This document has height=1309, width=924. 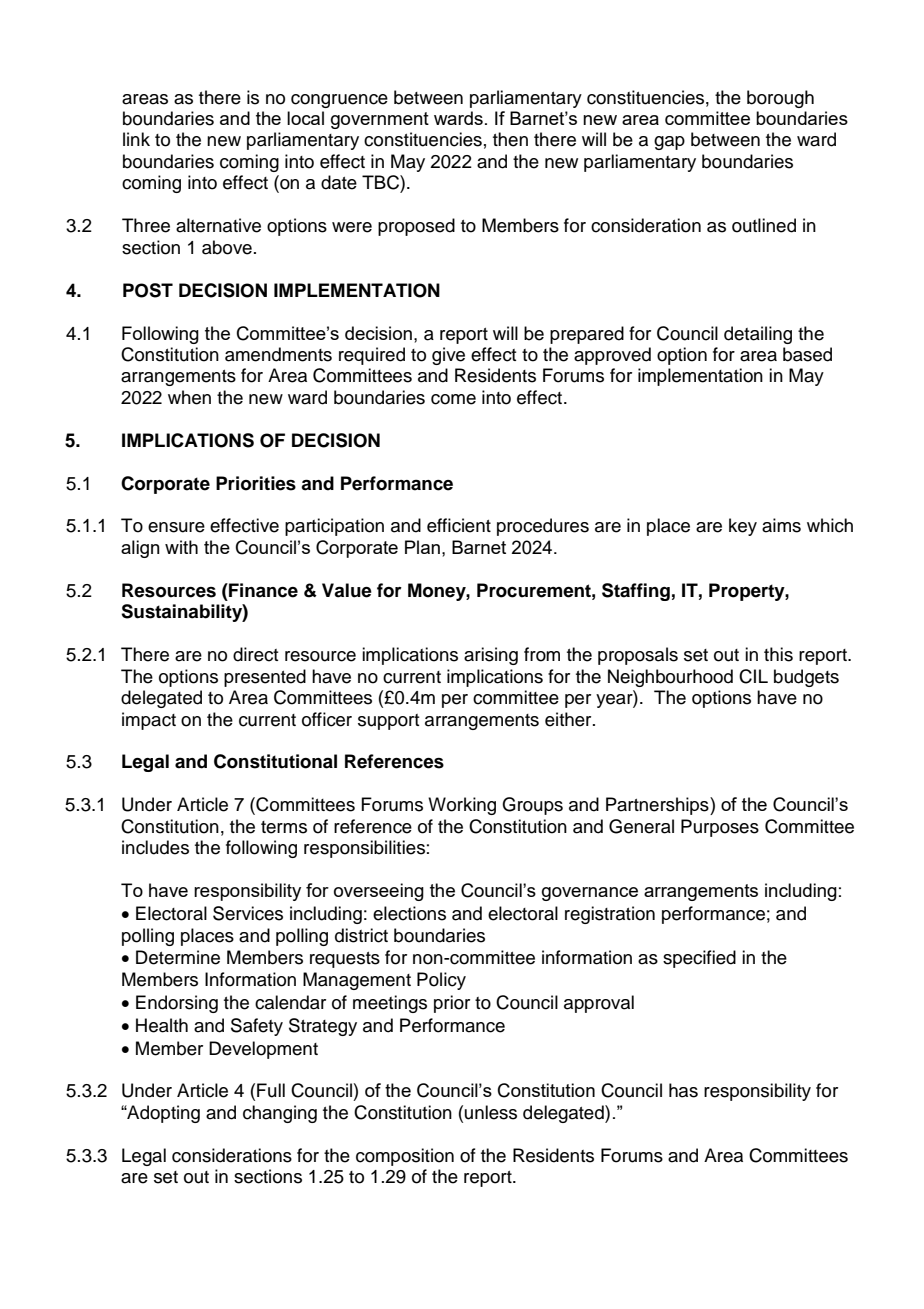 I want to click on changing, so click(x=280, y=1114).
